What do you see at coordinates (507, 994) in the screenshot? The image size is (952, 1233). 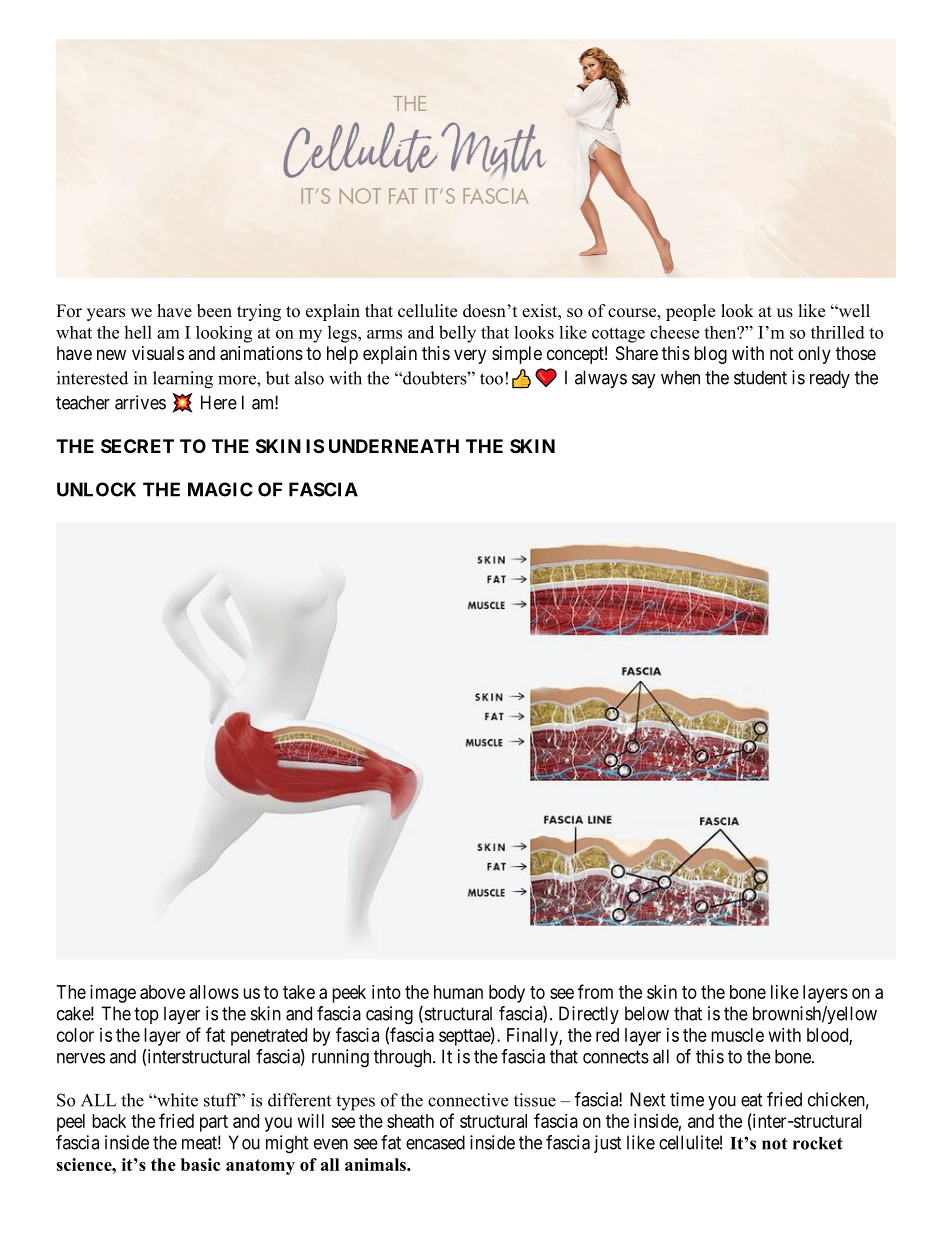 I see `body` at bounding box center [507, 994].
